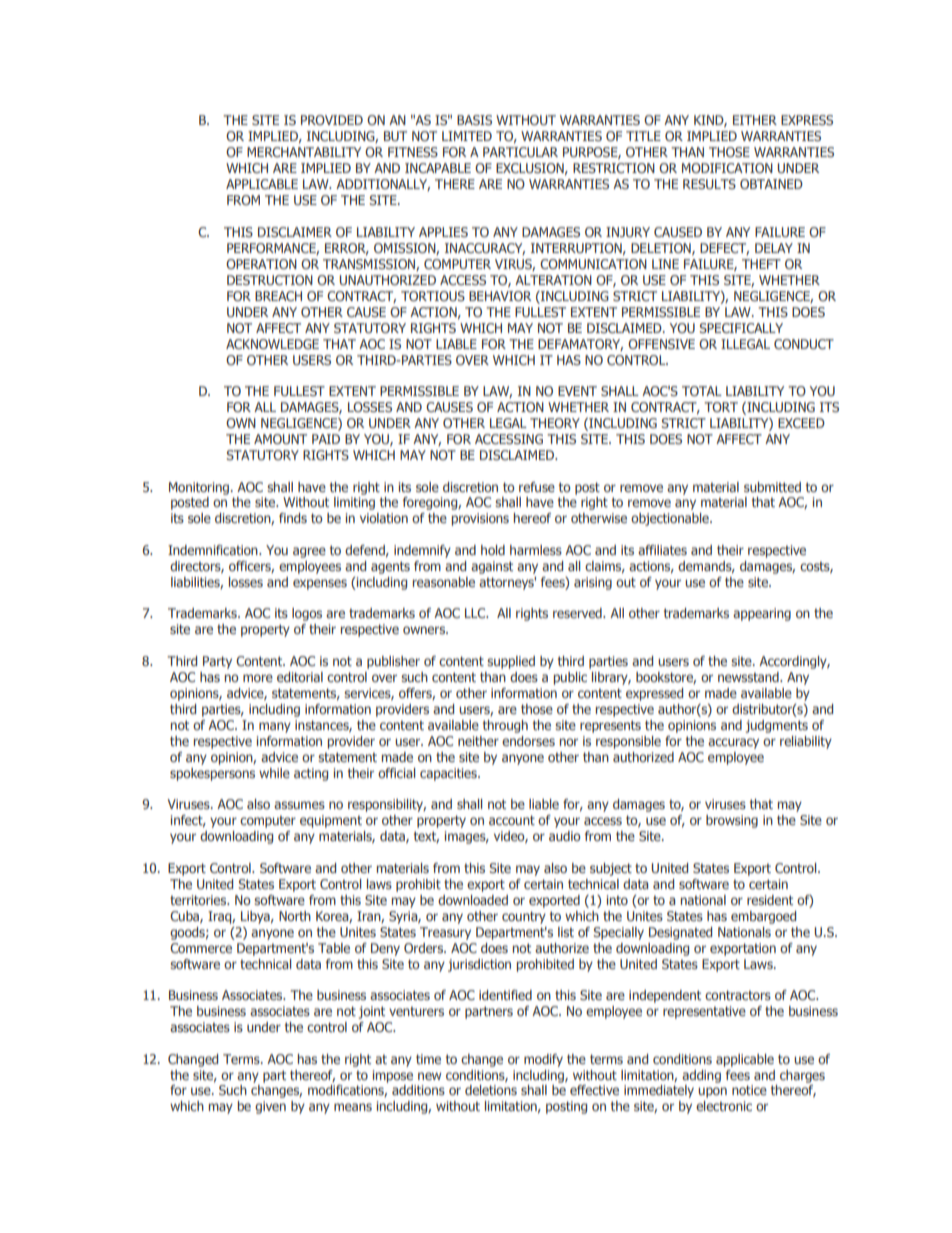 Image resolution: width=952 pixels, height=1233 pixels. I want to click on LLC, so click(476, 613).
